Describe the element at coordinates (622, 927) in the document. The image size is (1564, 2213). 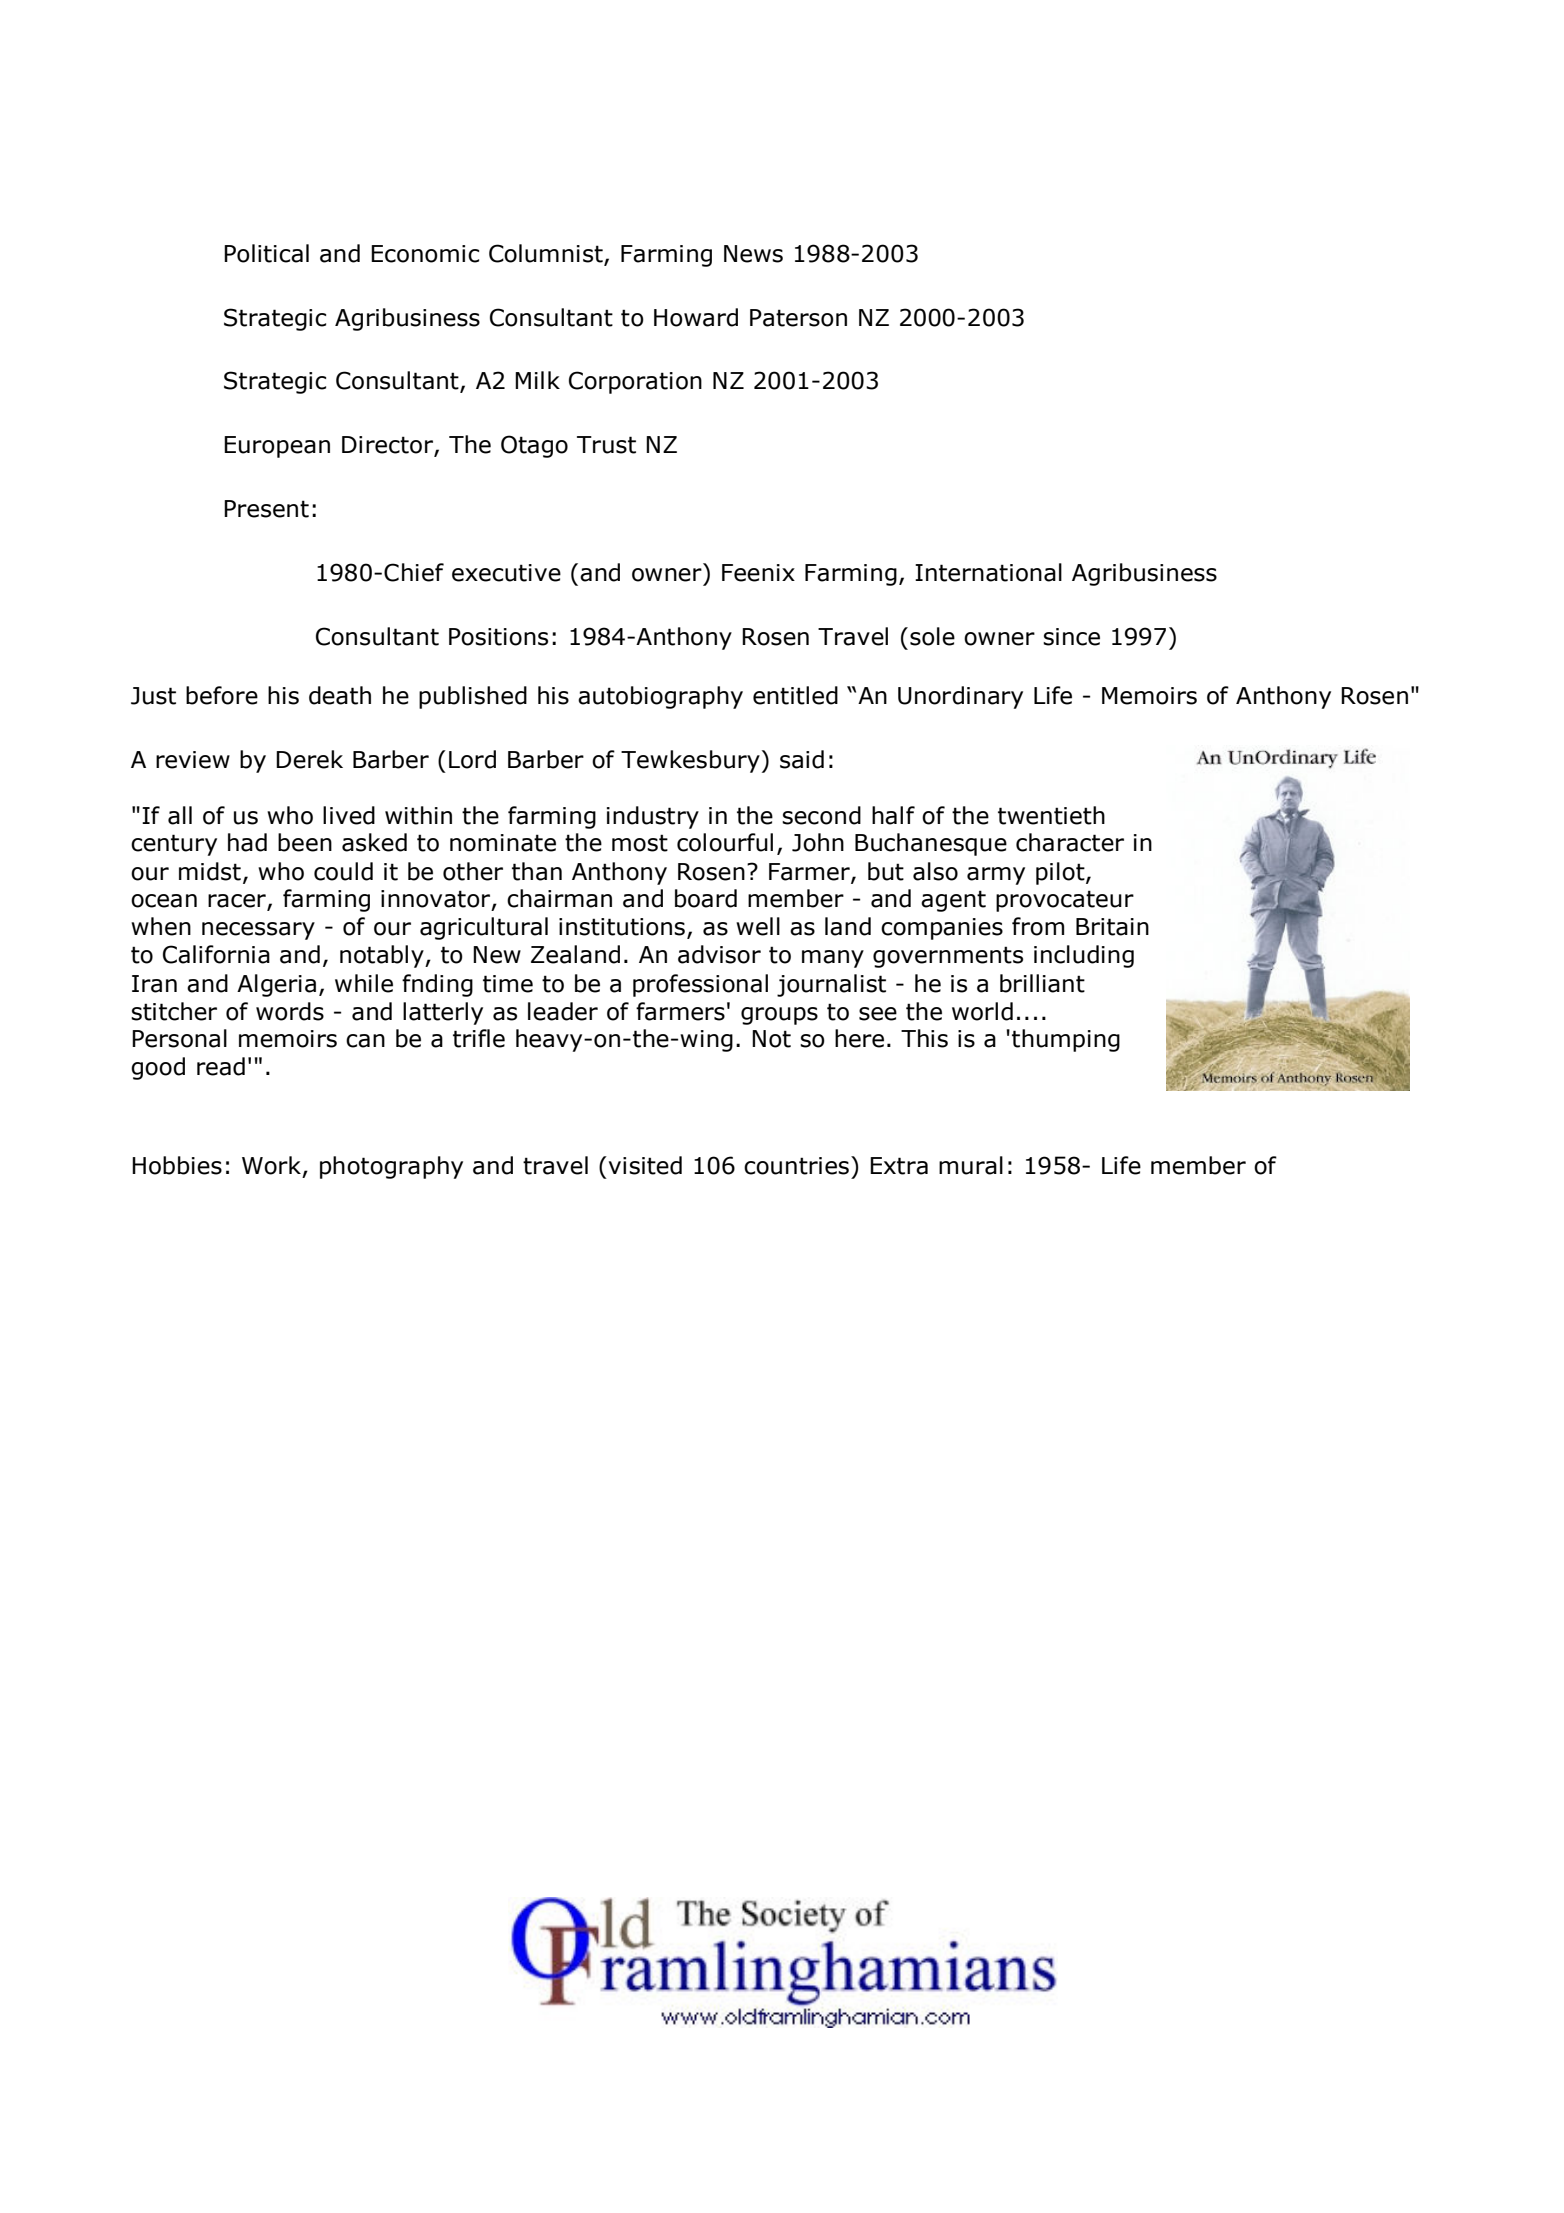
I see `institutions` at that location.
